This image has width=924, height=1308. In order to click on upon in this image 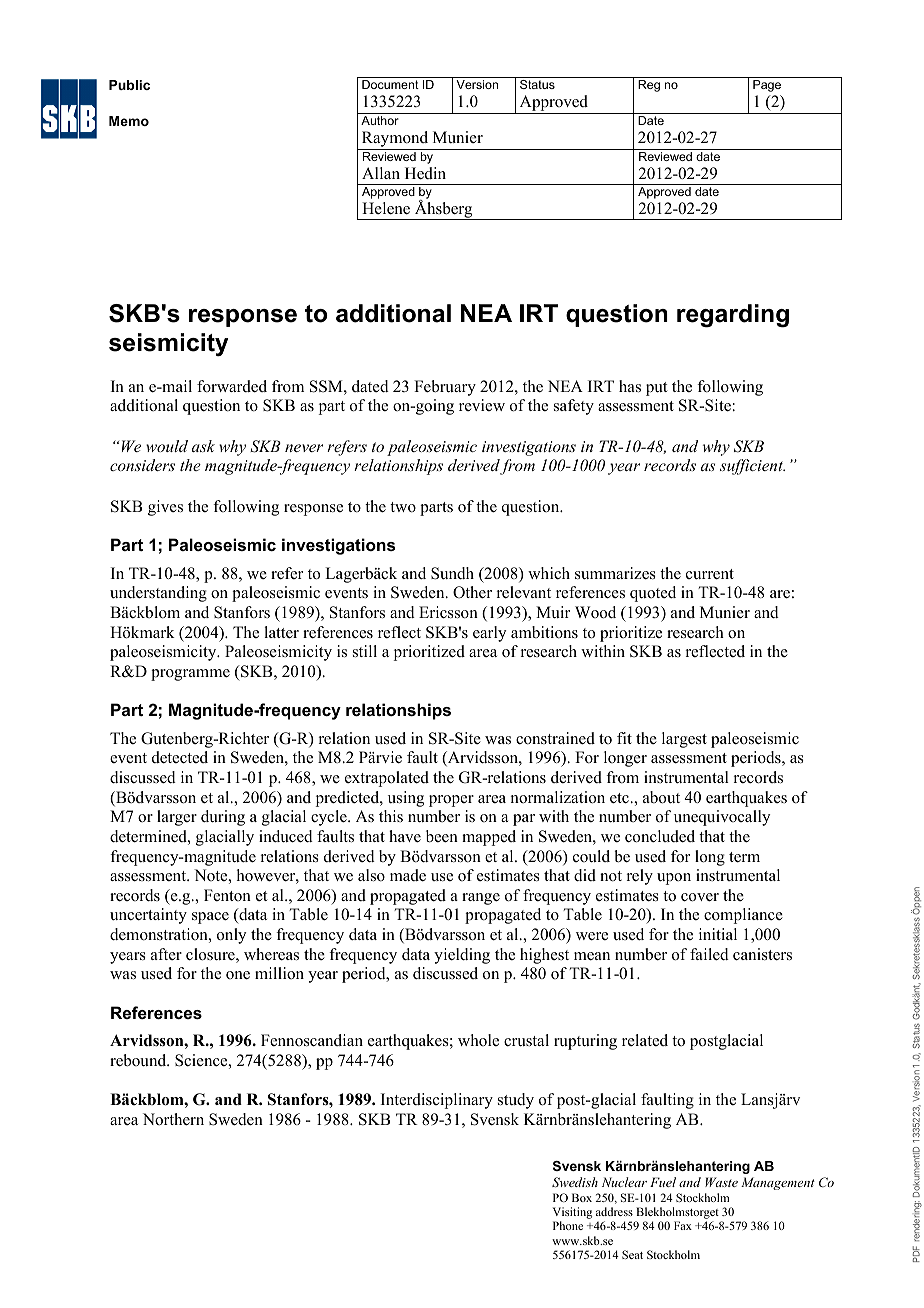, I will do `click(674, 879)`.
